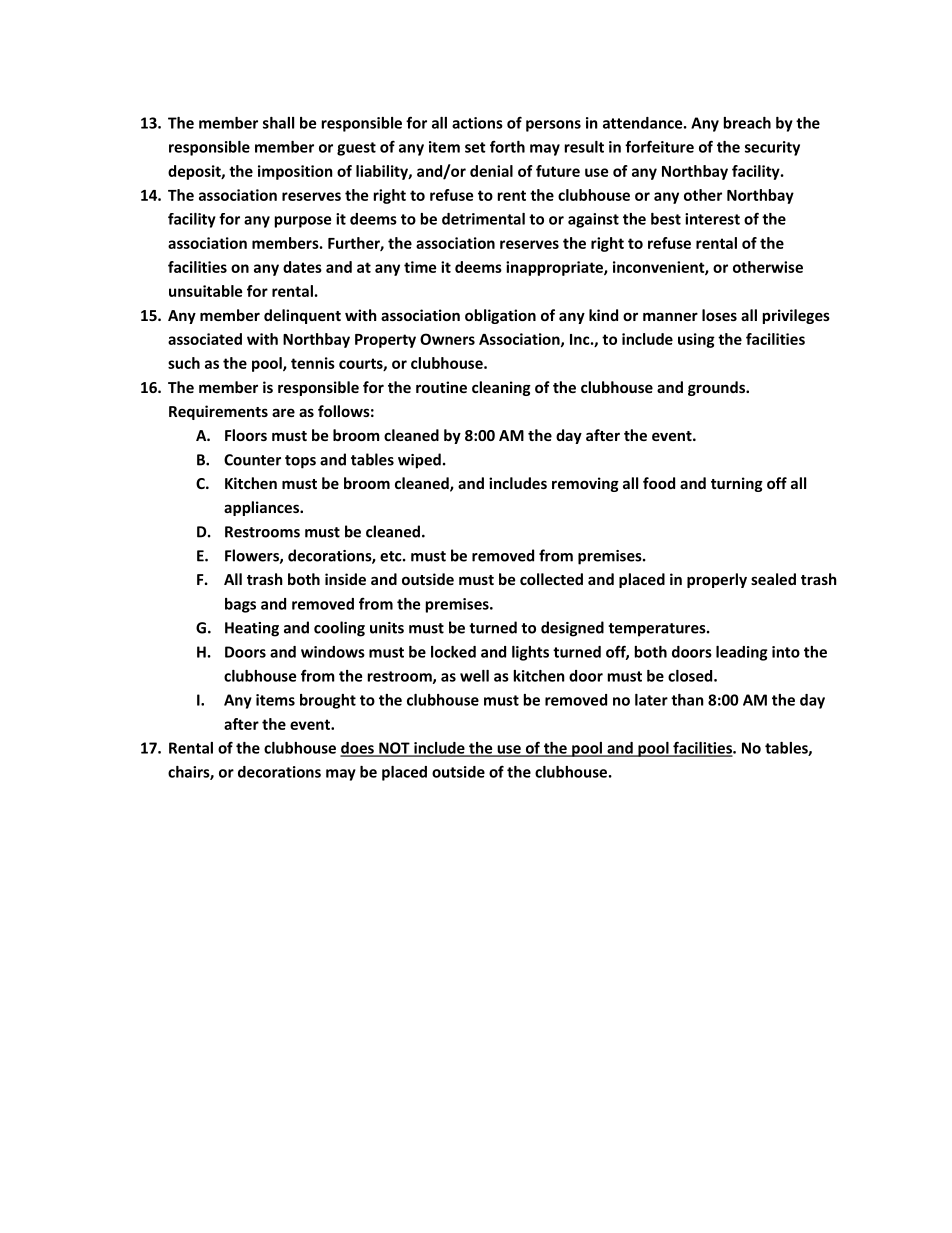  Describe the element at coordinates (717, 388) in the screenshot. I see `grounds` at that location.
